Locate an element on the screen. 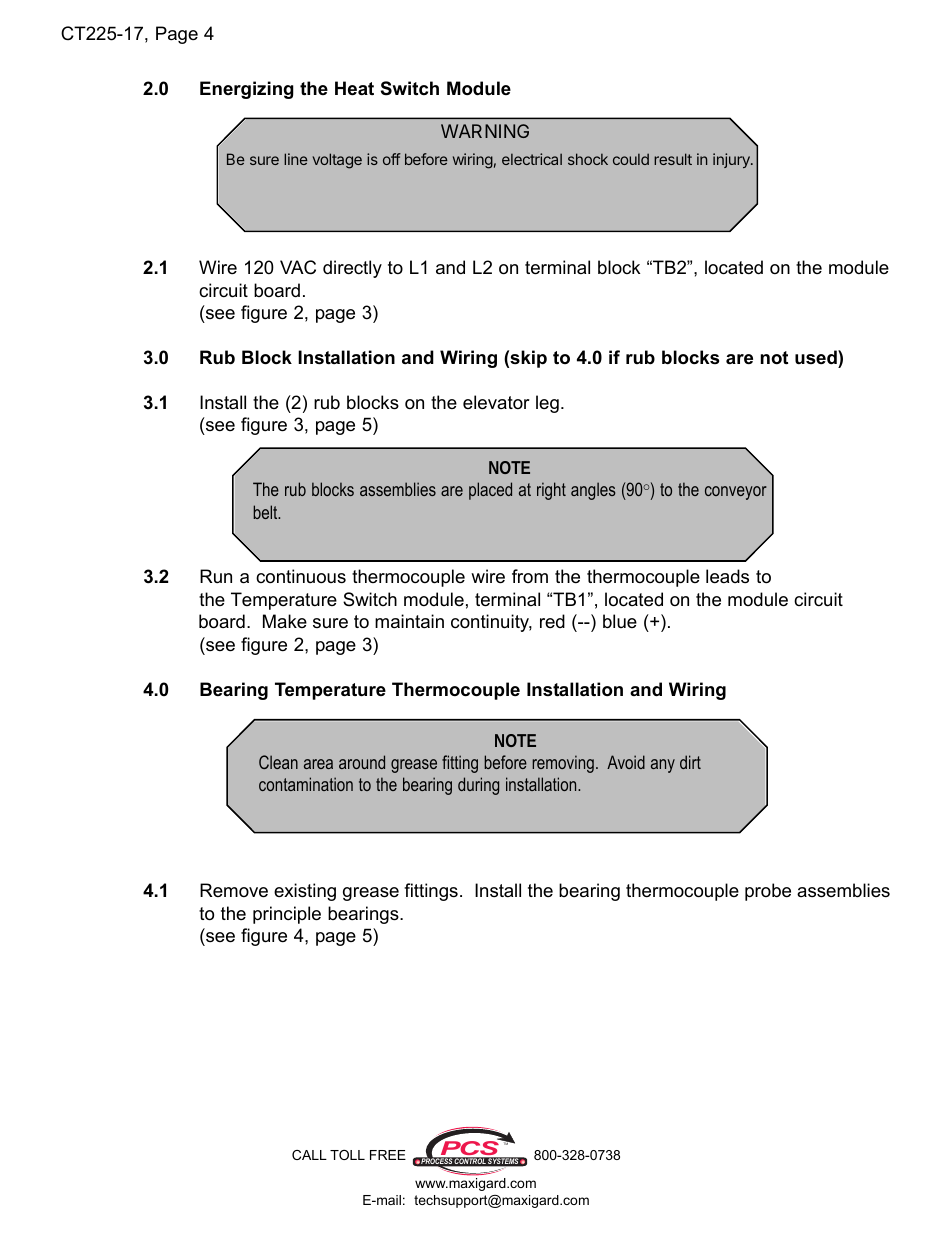 The width and height of the screenshot is (952, 1233). Energizing is located at coordinates (247, 90).
